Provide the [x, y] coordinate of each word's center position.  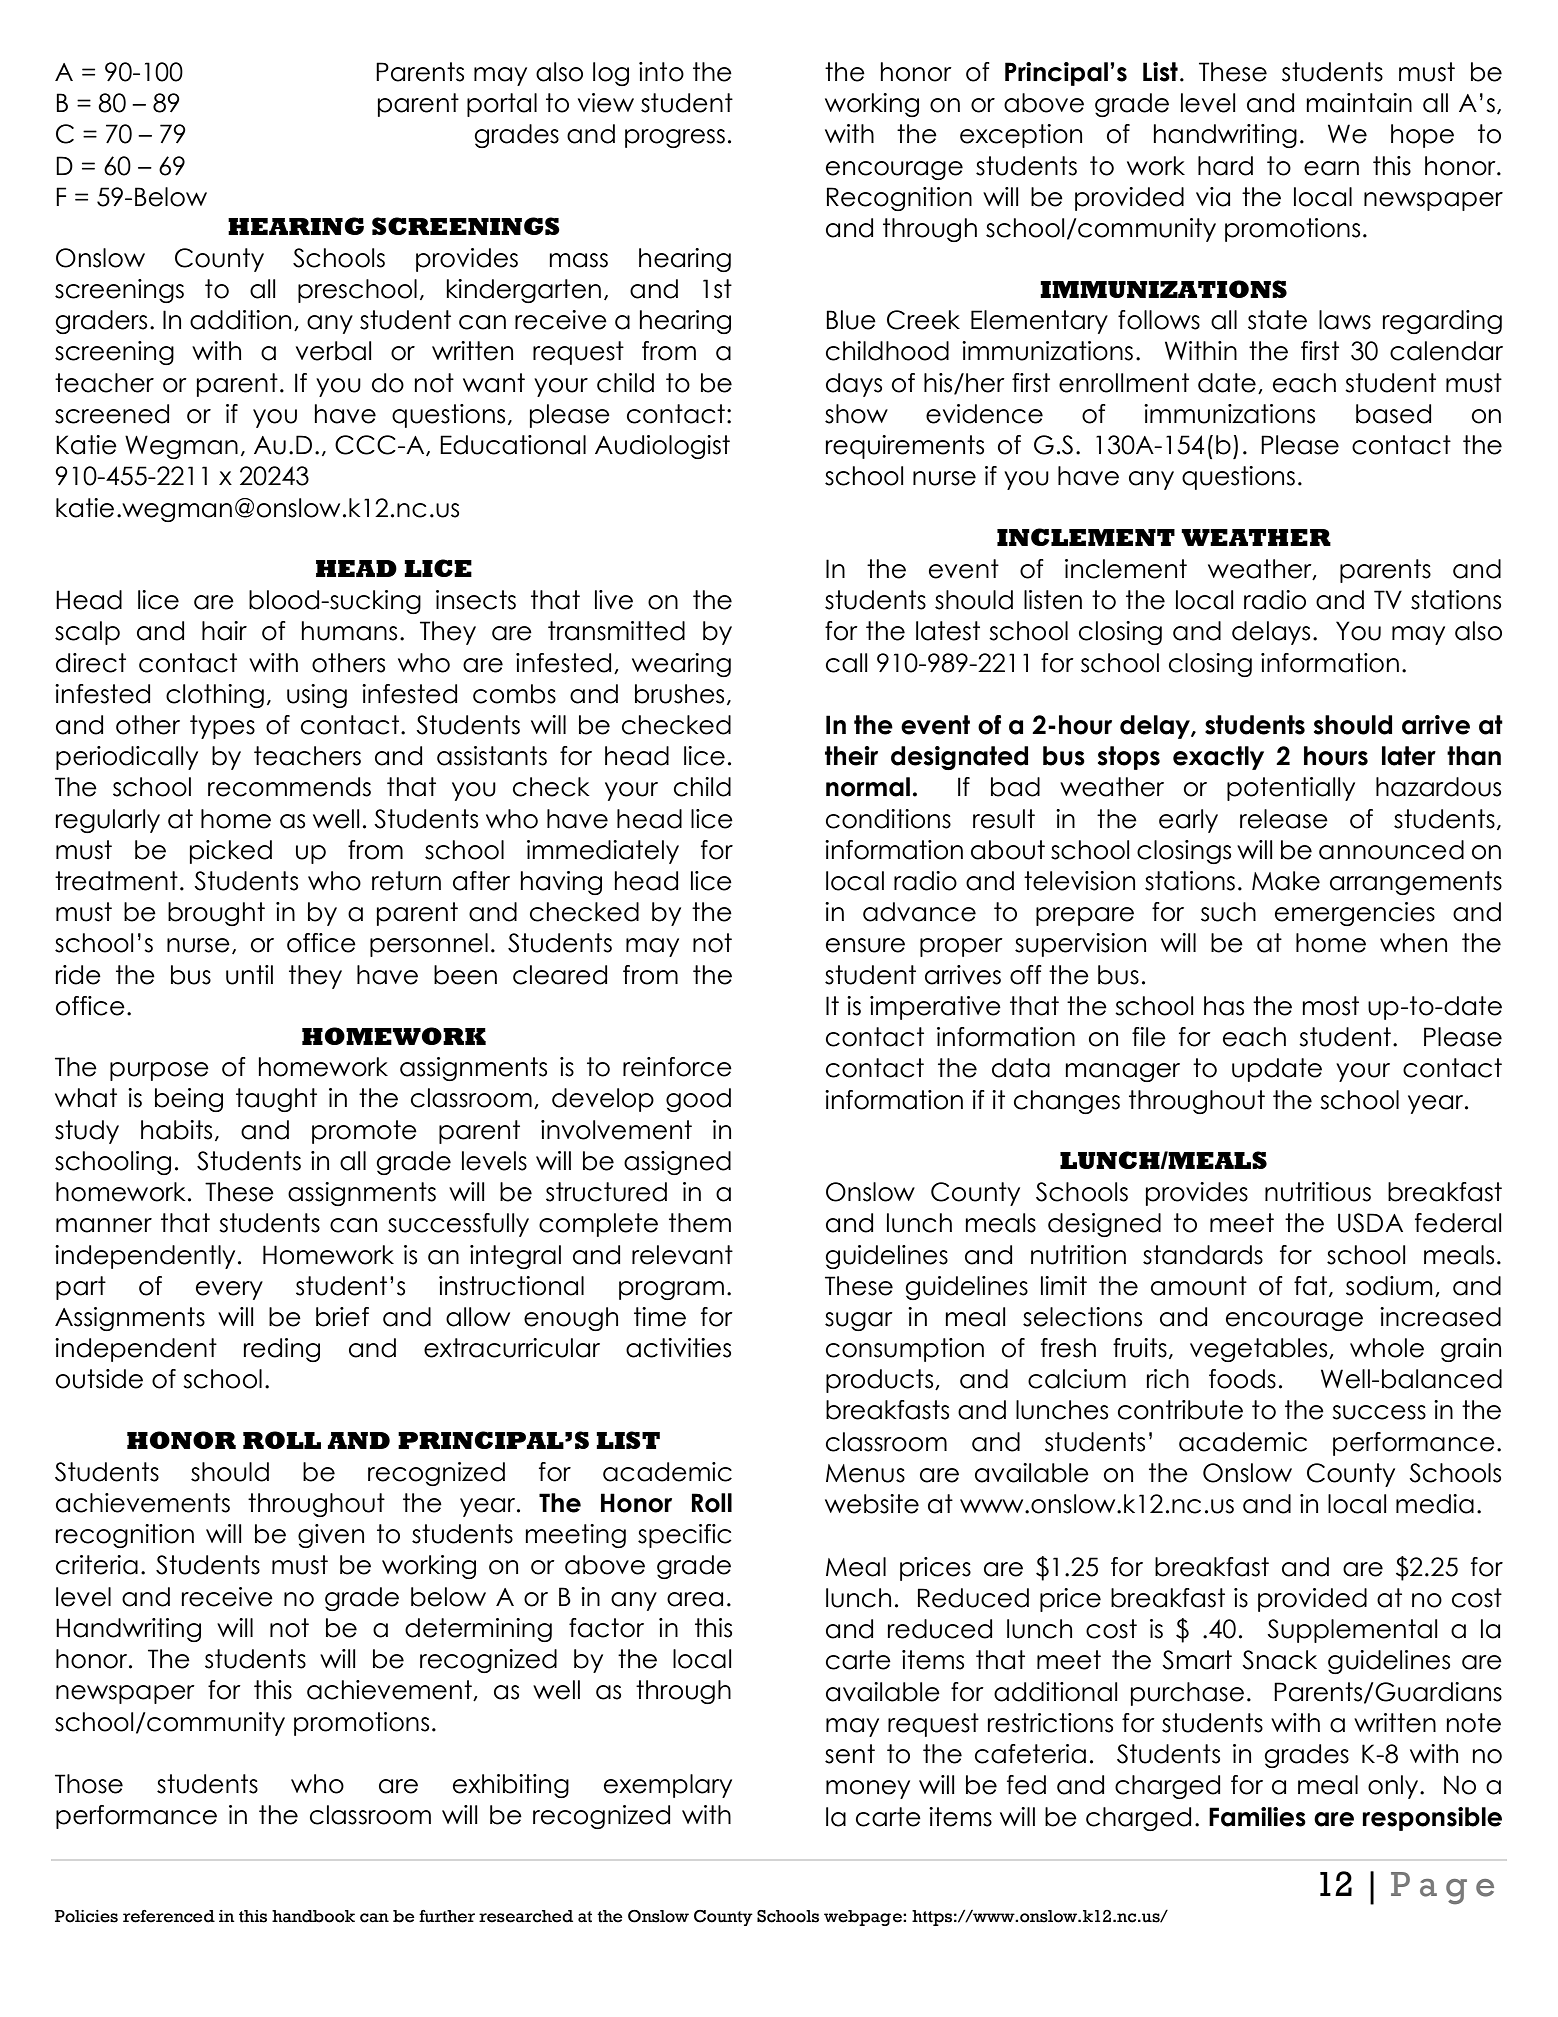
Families [1257, 1817]
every [229, 1290]
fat [1310, 1286]
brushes [679, 694]
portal [502, 105]
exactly [1218, 758]
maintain [1359, 103]
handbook [313, 1916]
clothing [215, 696]
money [868, 1789]
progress [675, 138]
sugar [859, 1321]
